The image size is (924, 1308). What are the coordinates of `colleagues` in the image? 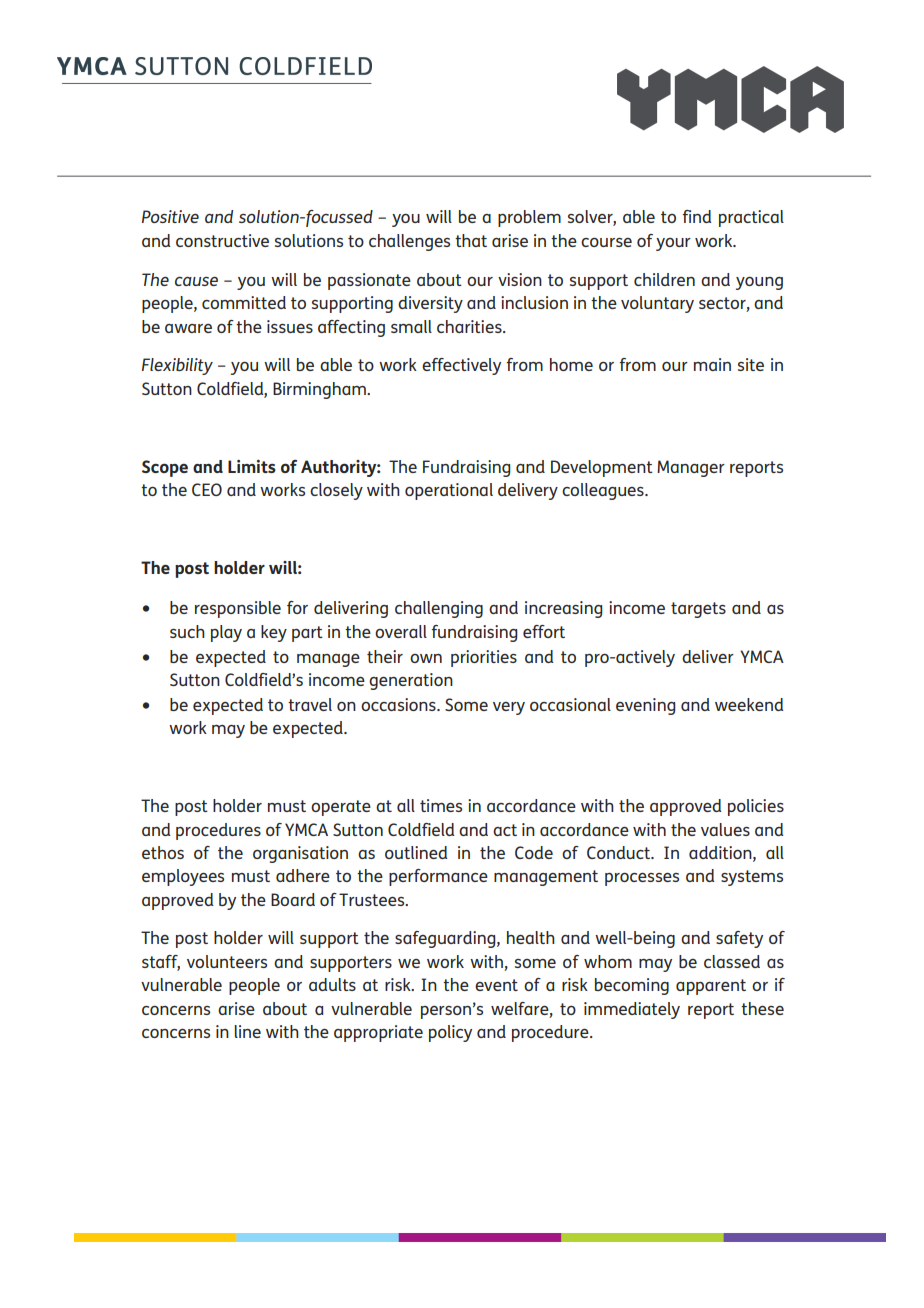 It's located at (604, 491).
